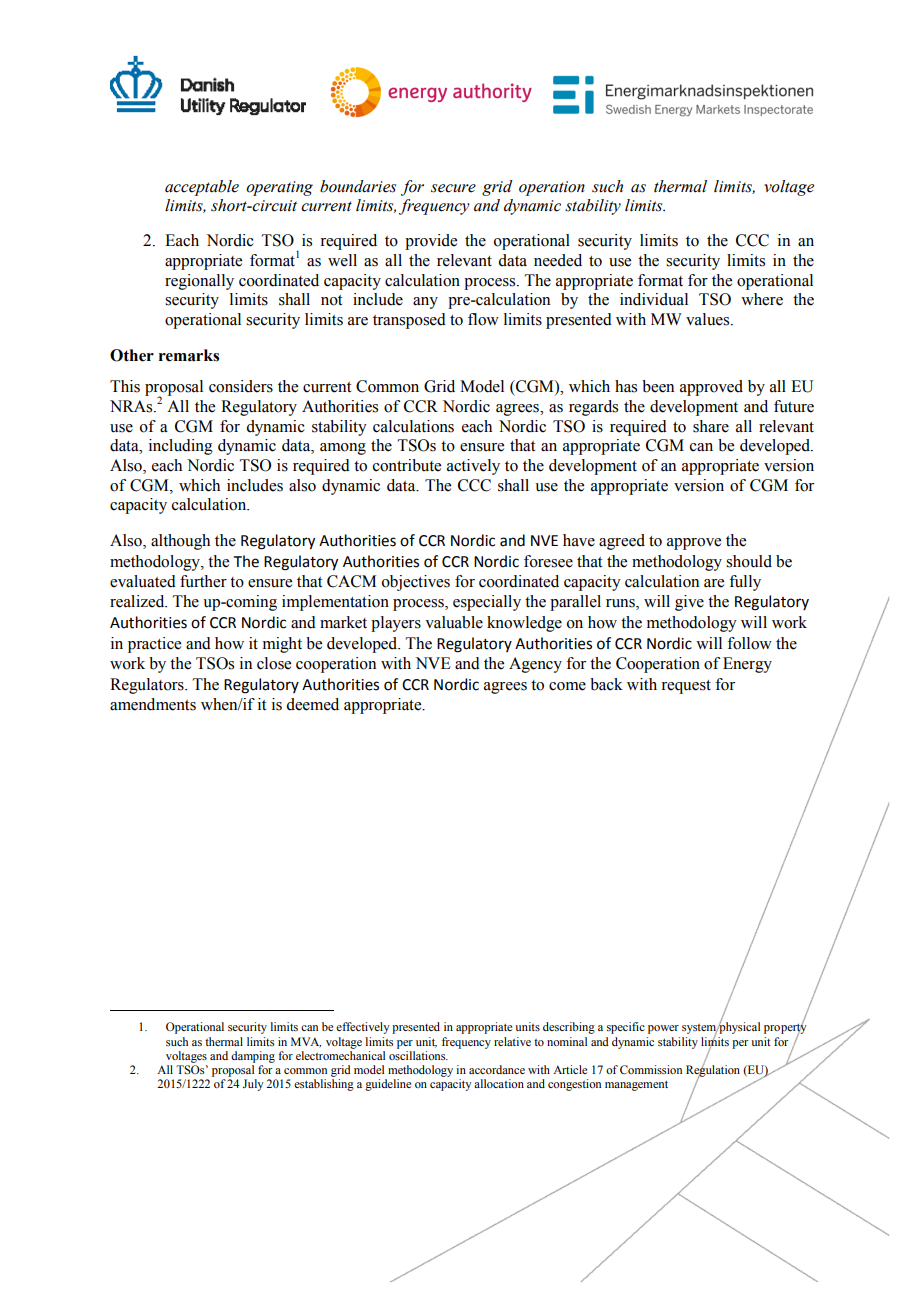 Image resolution: width=924 pixels, height=1308 pixels. I want to click on practice, so click(154, 645).
